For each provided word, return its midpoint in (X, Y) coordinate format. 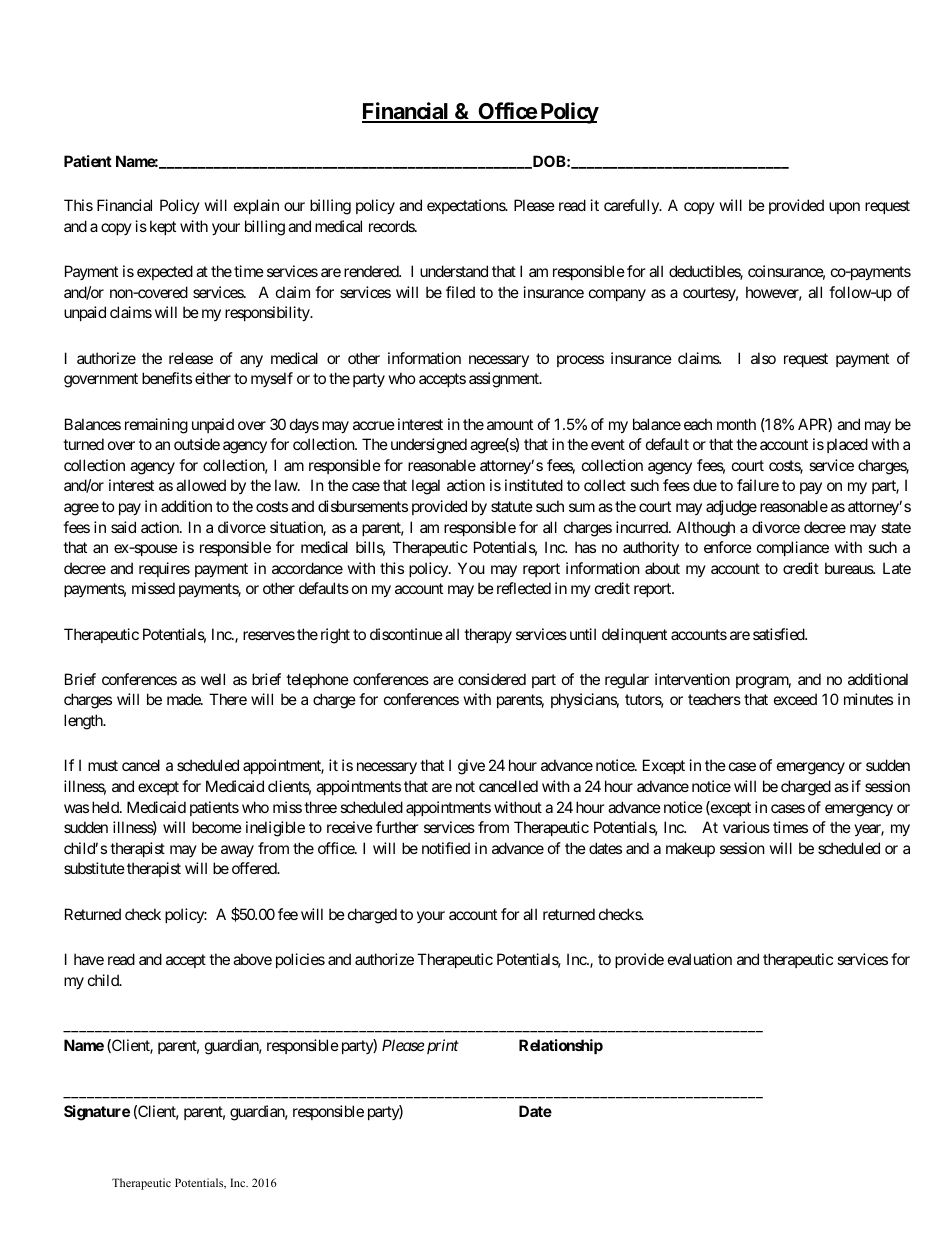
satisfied (779, 634)
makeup (690, 849)
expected (165, 272)
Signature (97, 1113)
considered (492, 679)
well (213, 679)
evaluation (700, 959)
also (763, 358)
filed (460, 292)
